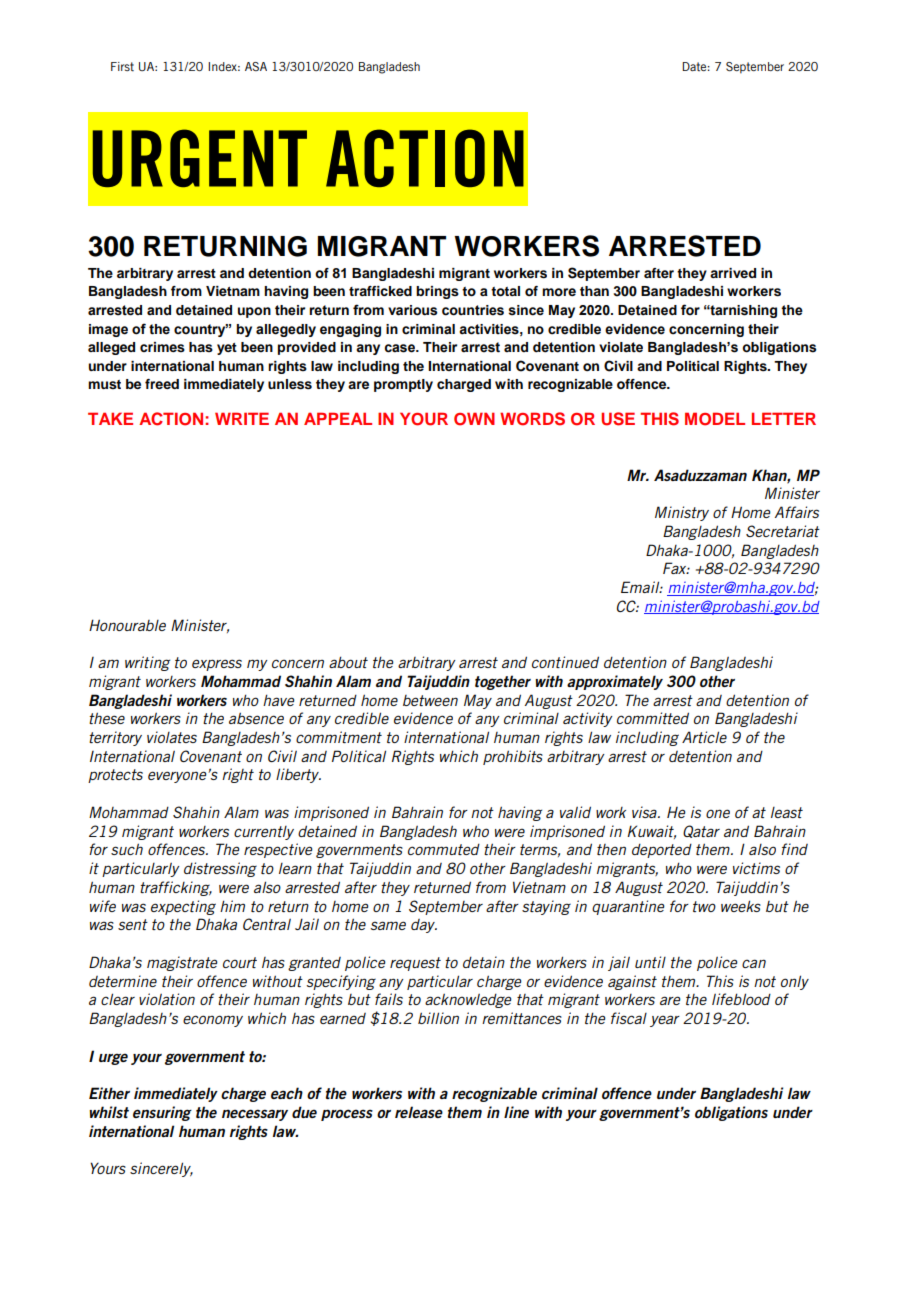 This screenshot has height=1308, width=924. What do you see at coordinates (162, 347) in the screenshot?
I see `crimes` at bounding box center [162, 347].
